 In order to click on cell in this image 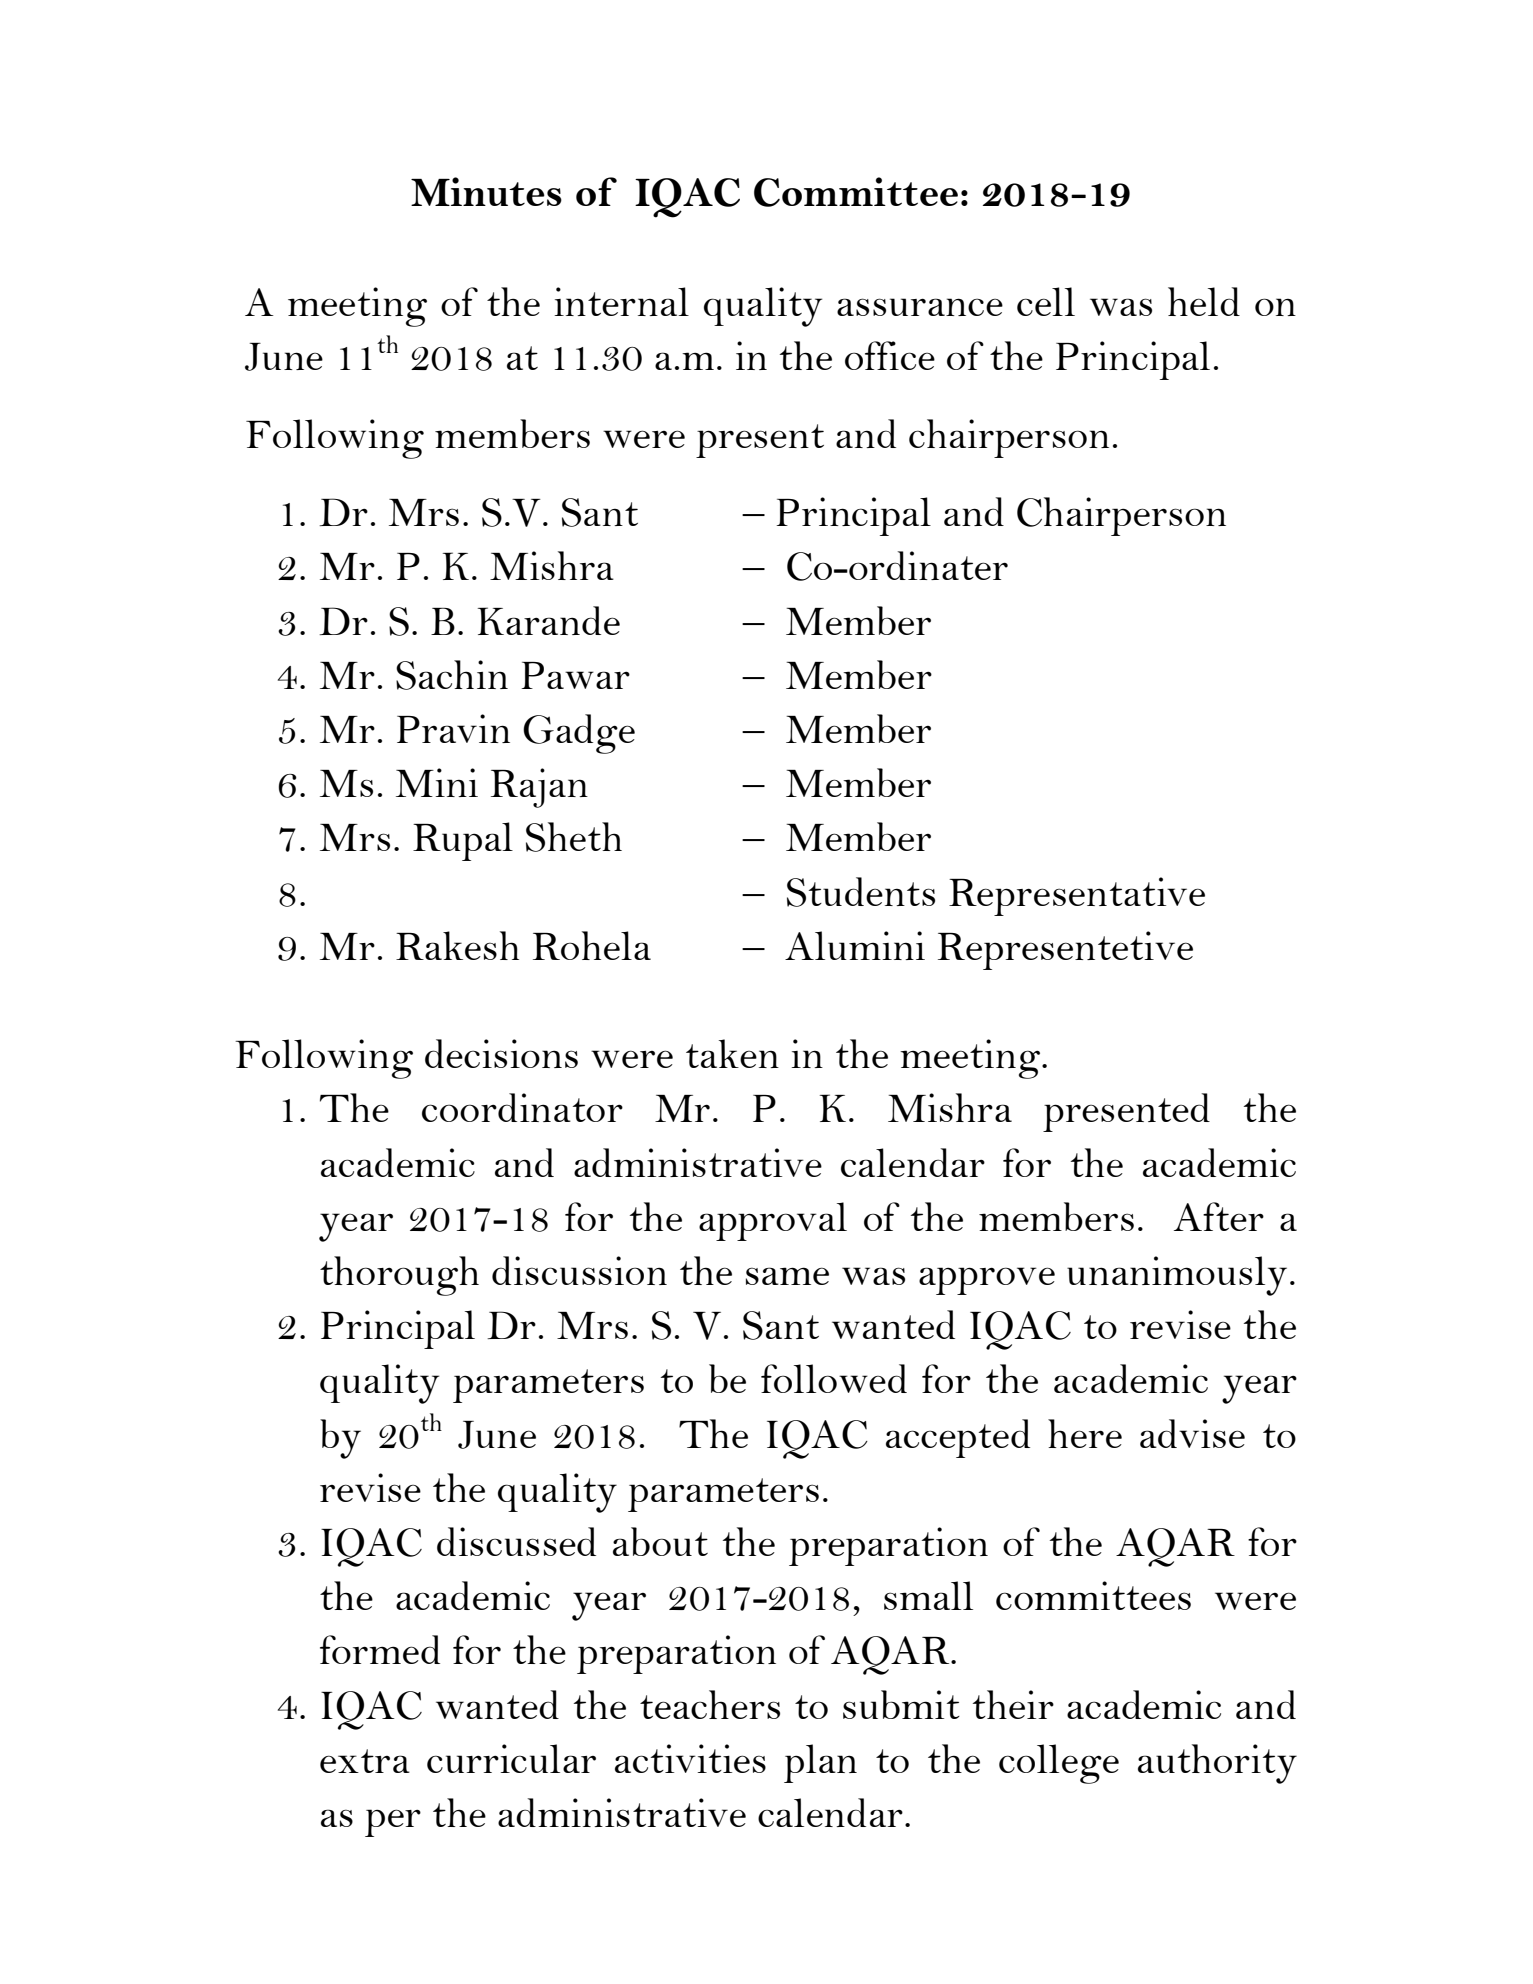, I will do `click(1046, 301)`.
